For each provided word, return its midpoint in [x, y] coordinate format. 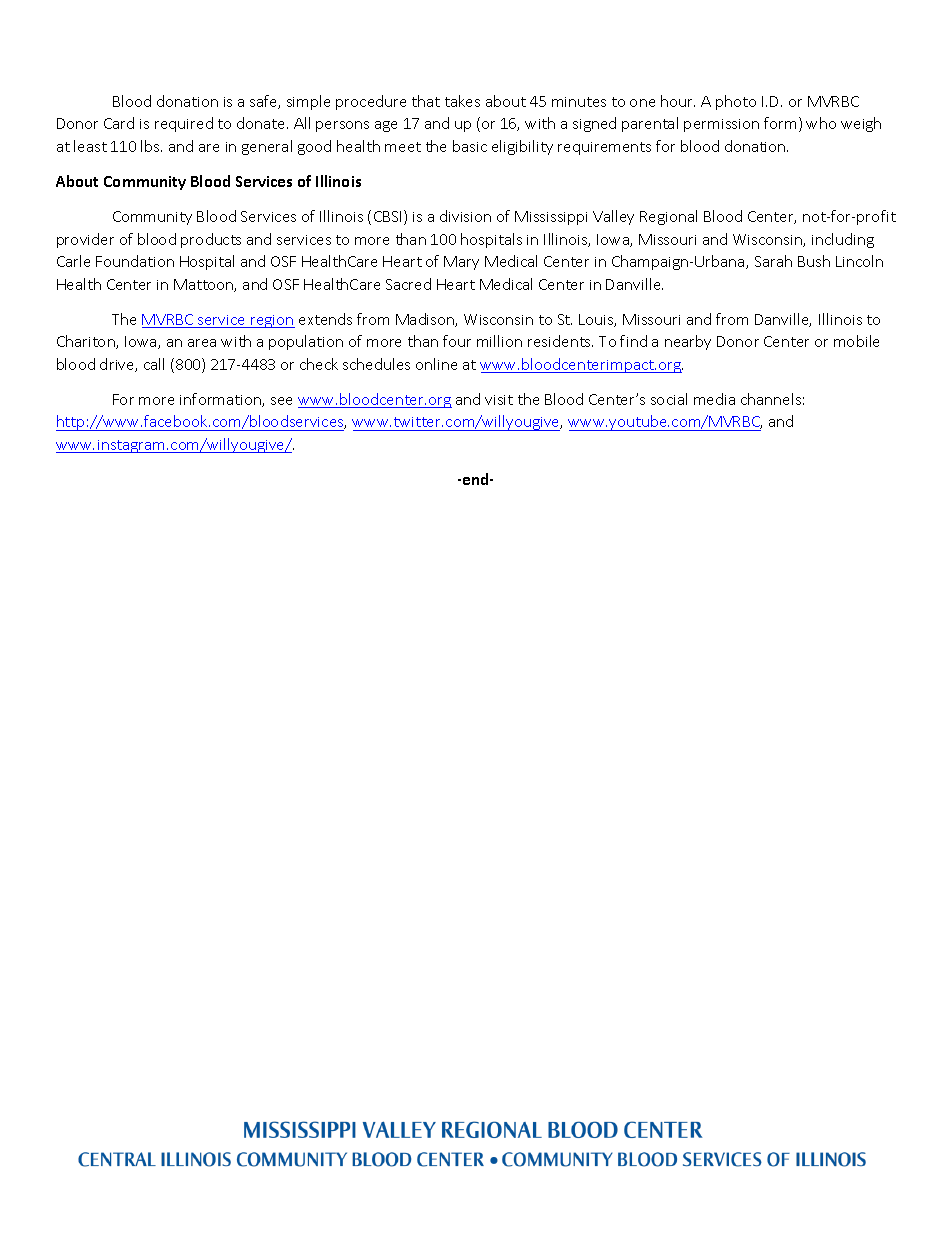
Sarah [773, 261]
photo [736, 102]
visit [499, 400]
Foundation [135, 261]
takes [462, 101]
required [184, 124]
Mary [461, 263]
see [281, 401]
